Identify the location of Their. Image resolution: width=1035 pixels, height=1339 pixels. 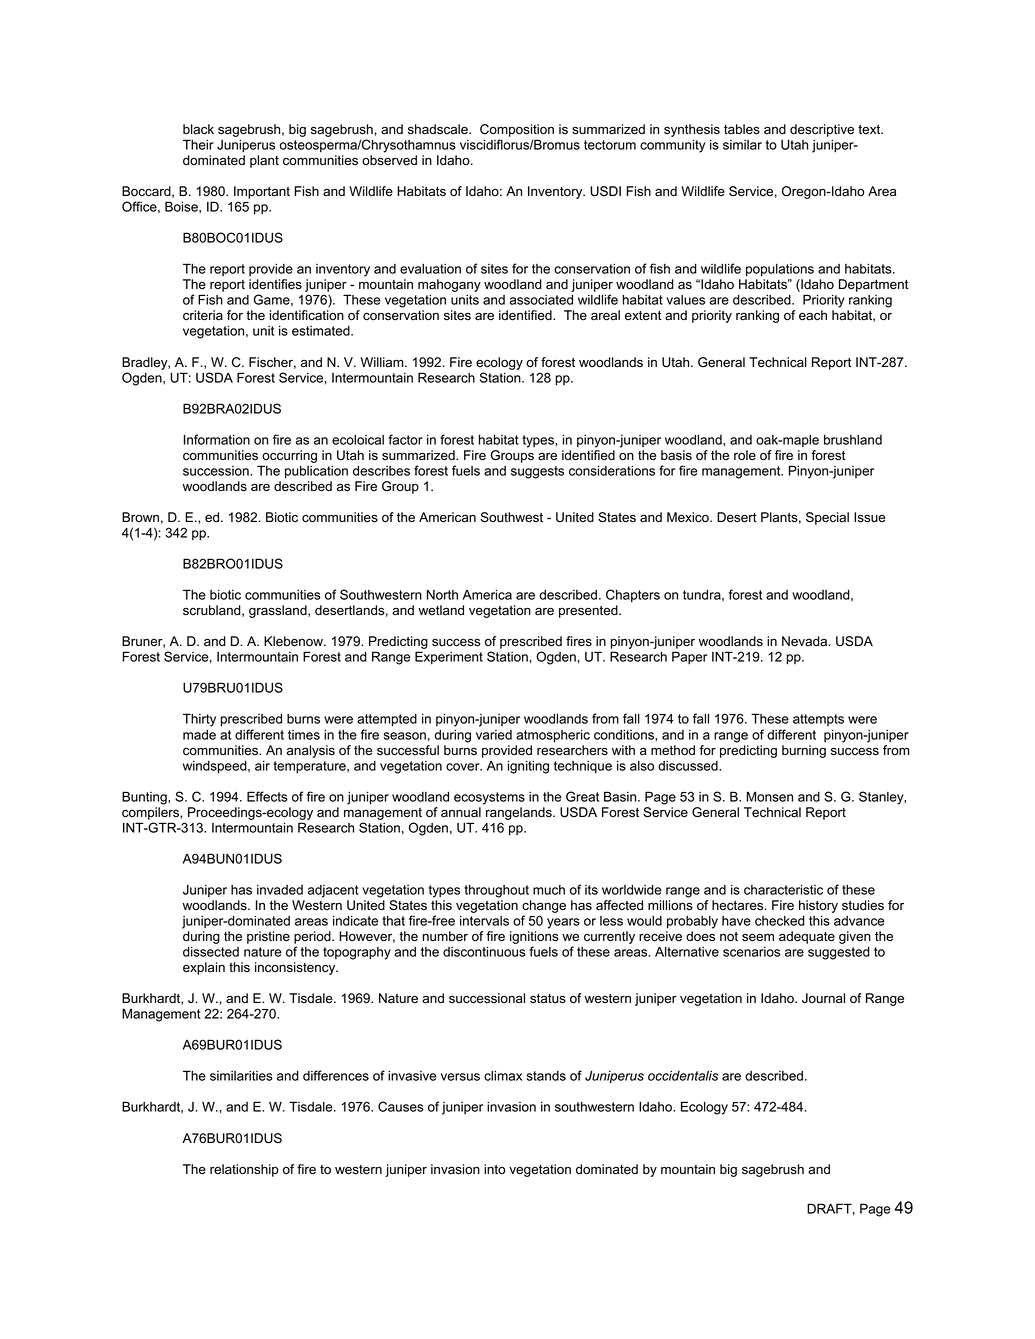
(198, 144).
